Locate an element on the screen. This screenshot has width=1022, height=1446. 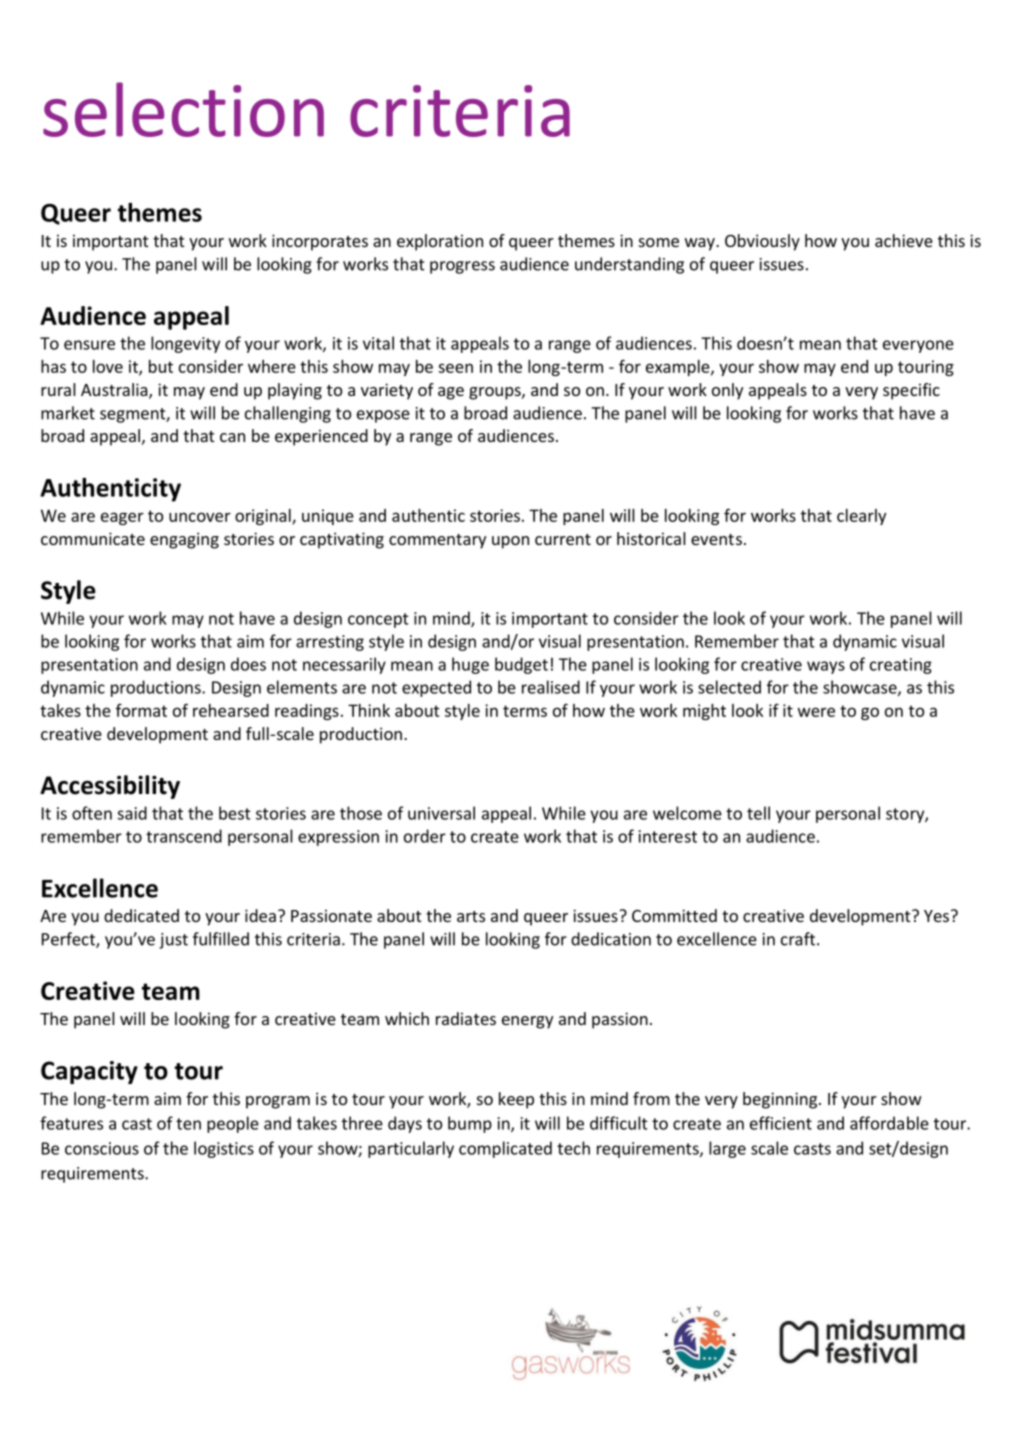
people is located at coordinates (233, 1124).
